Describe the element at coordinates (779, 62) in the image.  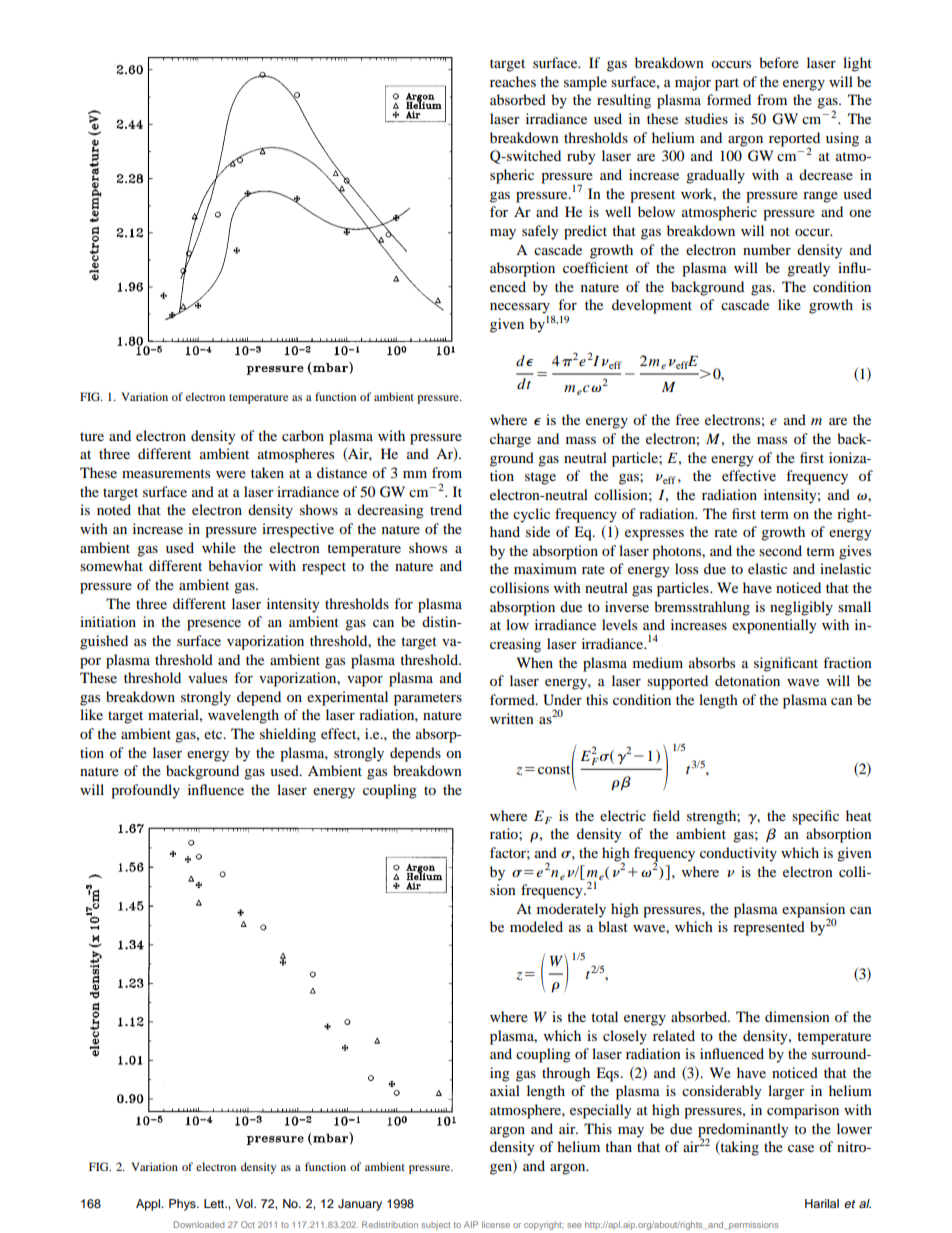
I see `before` at that location.
